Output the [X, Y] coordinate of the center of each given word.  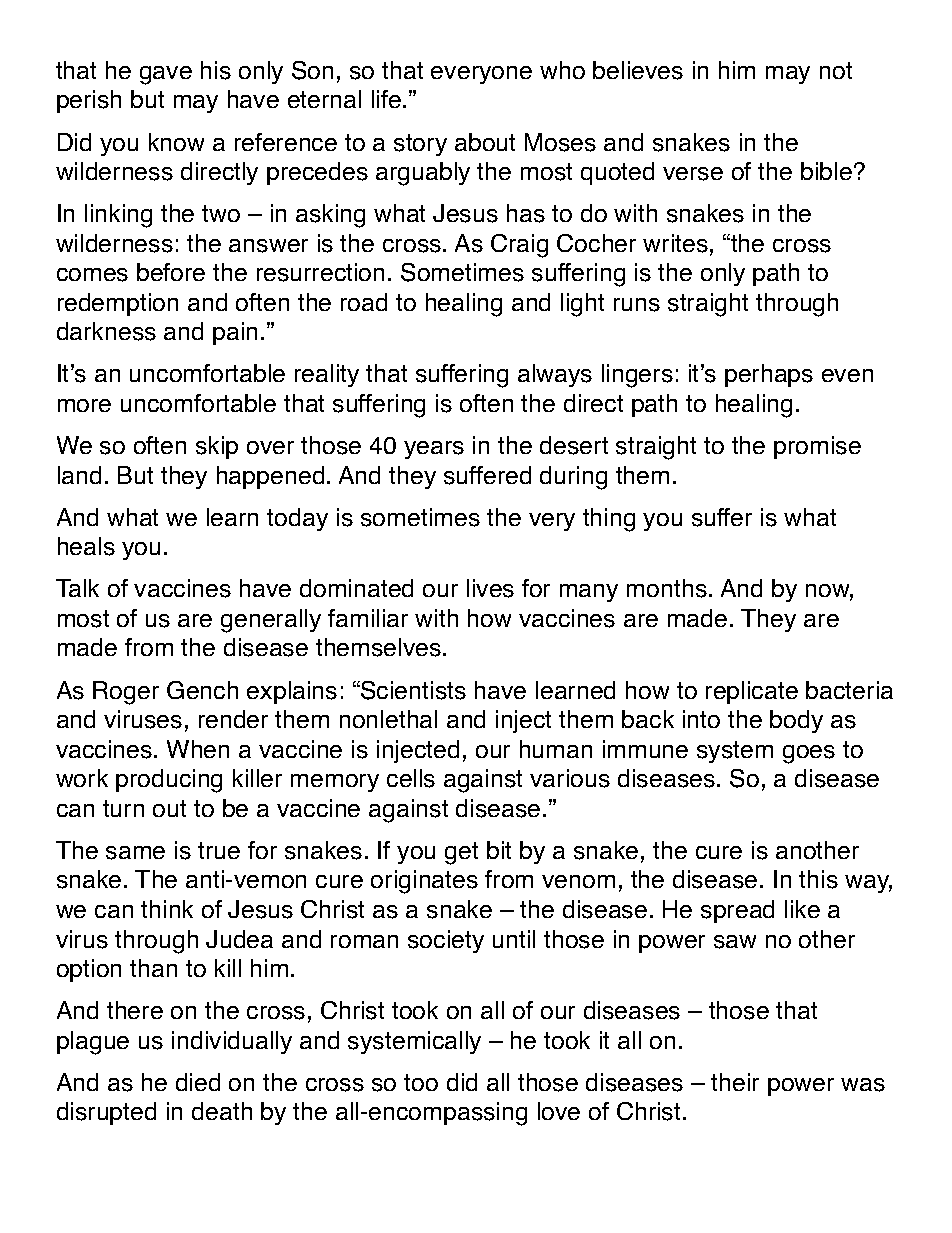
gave [166, 75]
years [434, 450]
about [485, 142]
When [198, 749]
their [735, 1082]
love [559, 1111]
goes [809, 754]
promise [817, 447]
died [198, 1082]
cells [411, 778]
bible [826, 171]
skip [217, 447]
